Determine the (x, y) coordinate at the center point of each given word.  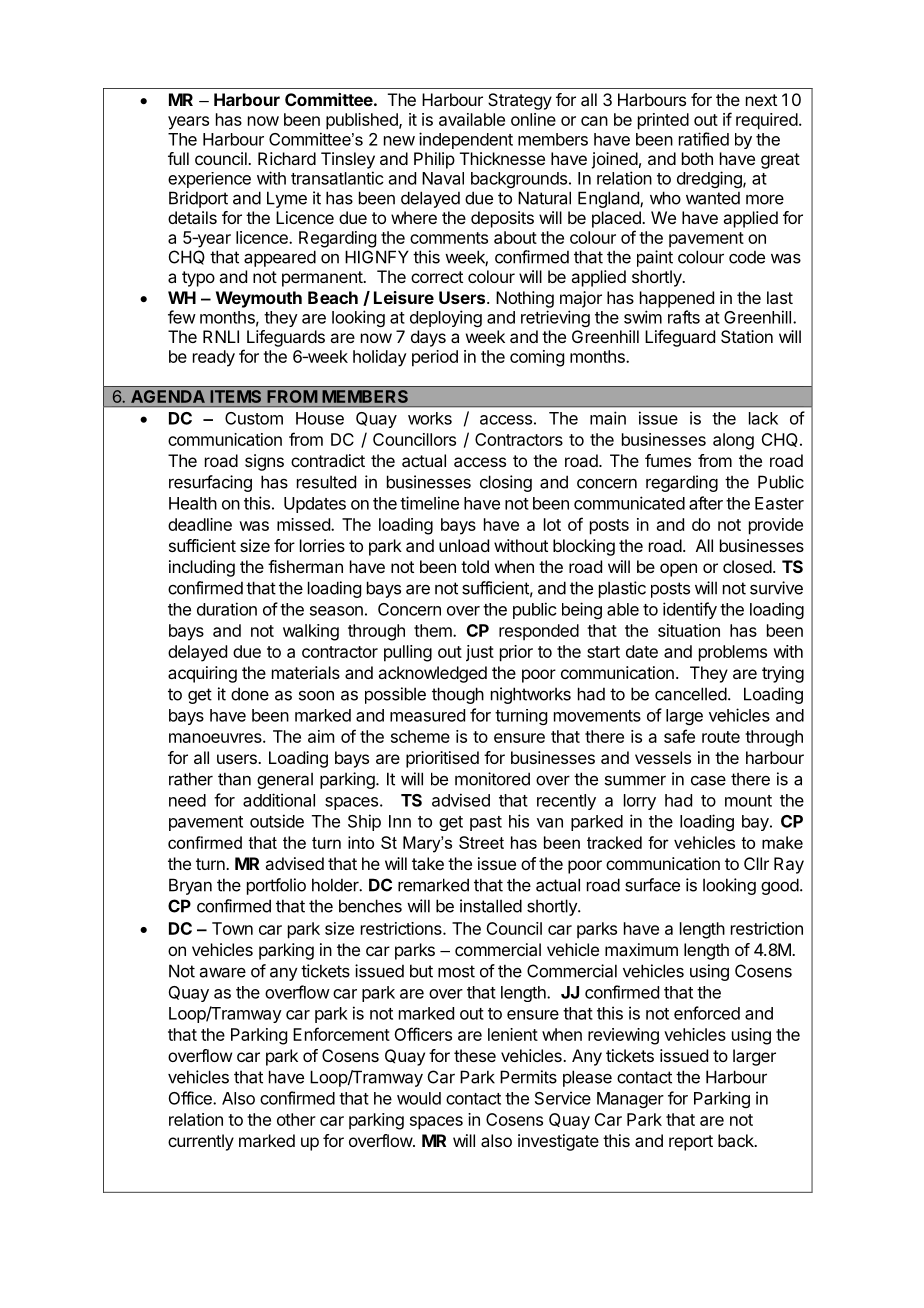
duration (227, 609)
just (480, 653)
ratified (704, 139)
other (296, 1119)
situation (689, 630)
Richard (287, 158)
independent (466, 140)
